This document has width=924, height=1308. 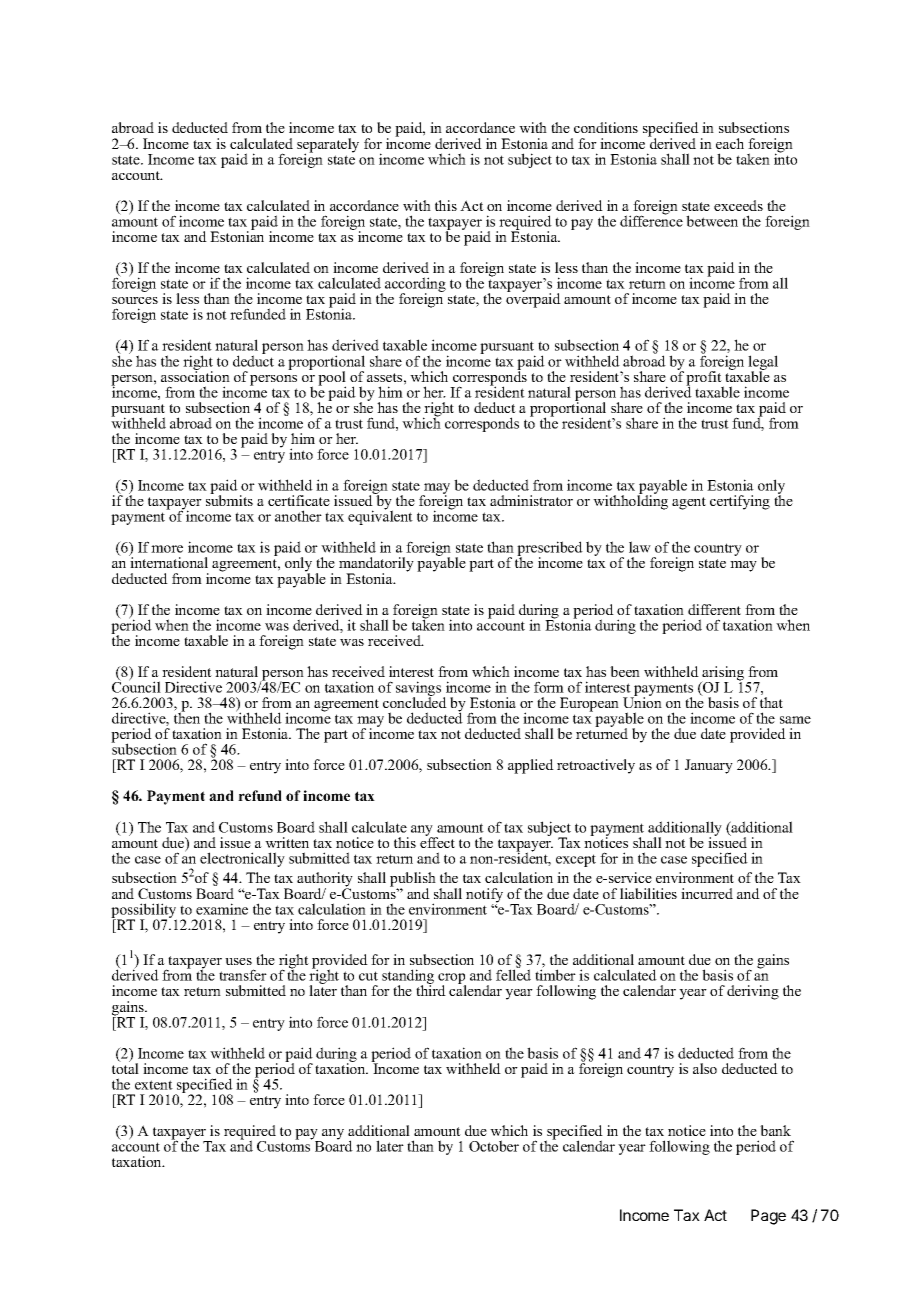 What do you see at coordinates (187, 717) in the document?
I see `then` at bounding box center [187, 717].
